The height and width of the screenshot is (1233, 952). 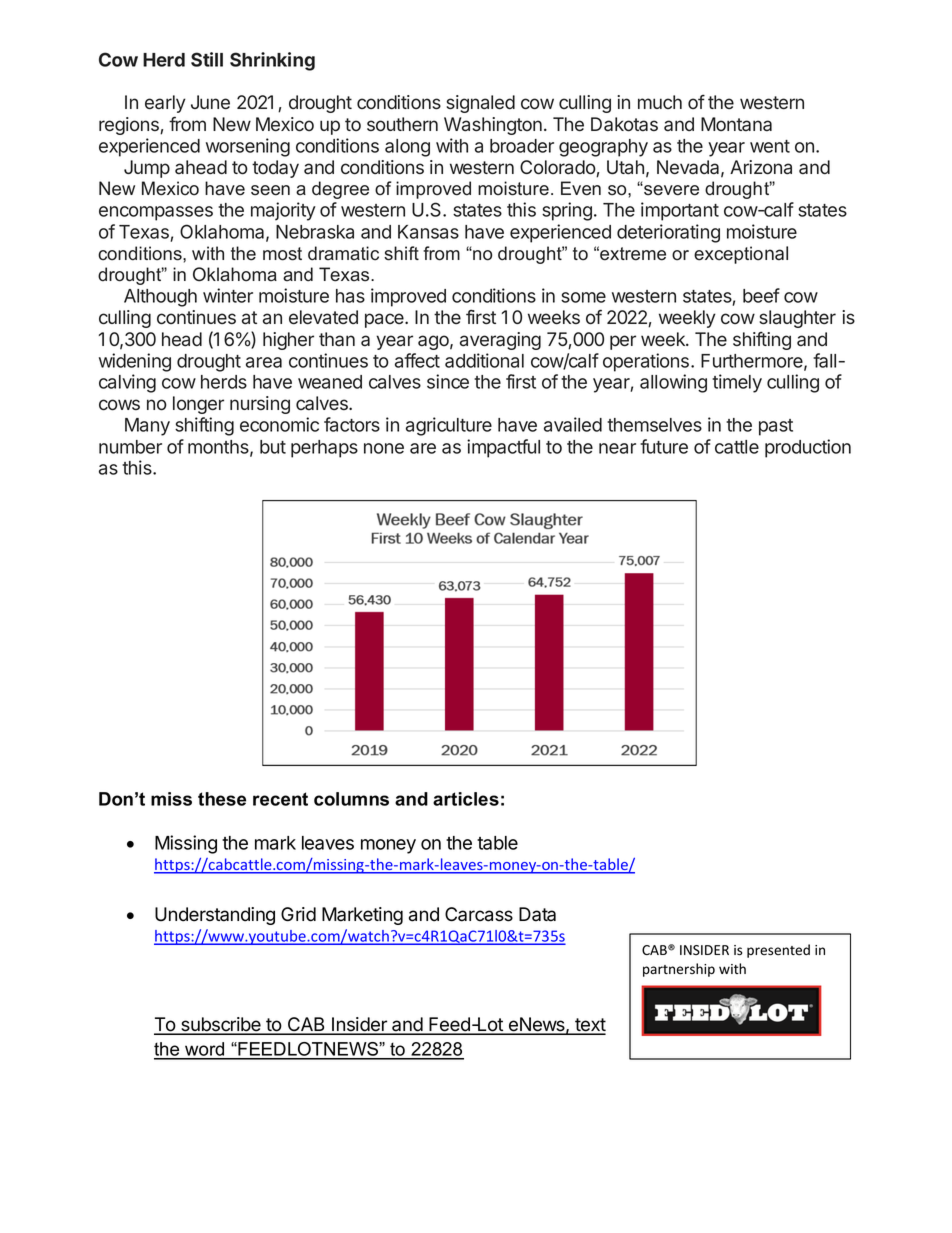 What do you see at coordinates (221, 1025) in the screenshot?
I see `subscribe` at bounding box center [221, 1025].
